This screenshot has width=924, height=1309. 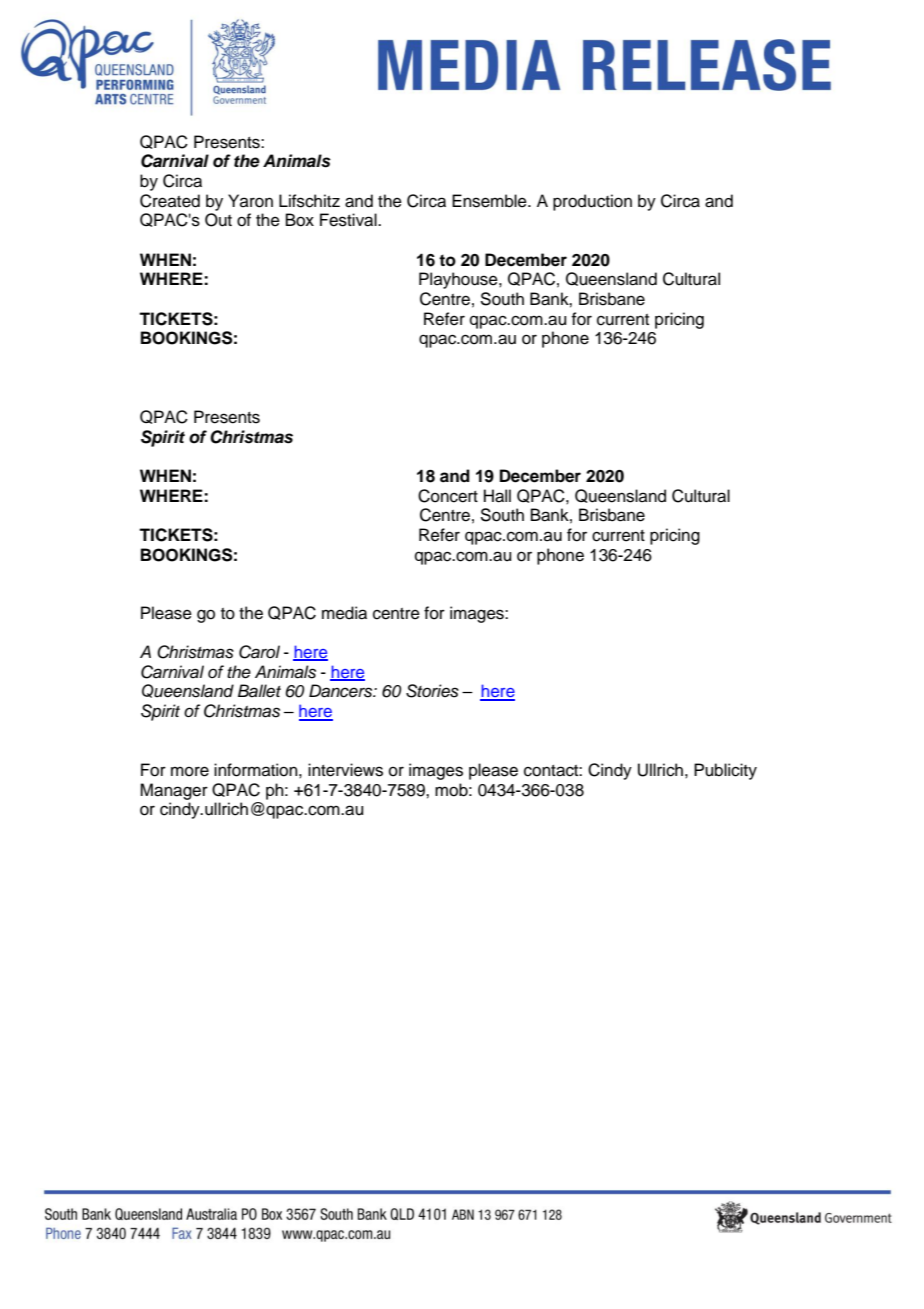 What do you see at coordinates (592, 202) in the screenshot?
I see `production` at bounding box center [592, 202].
